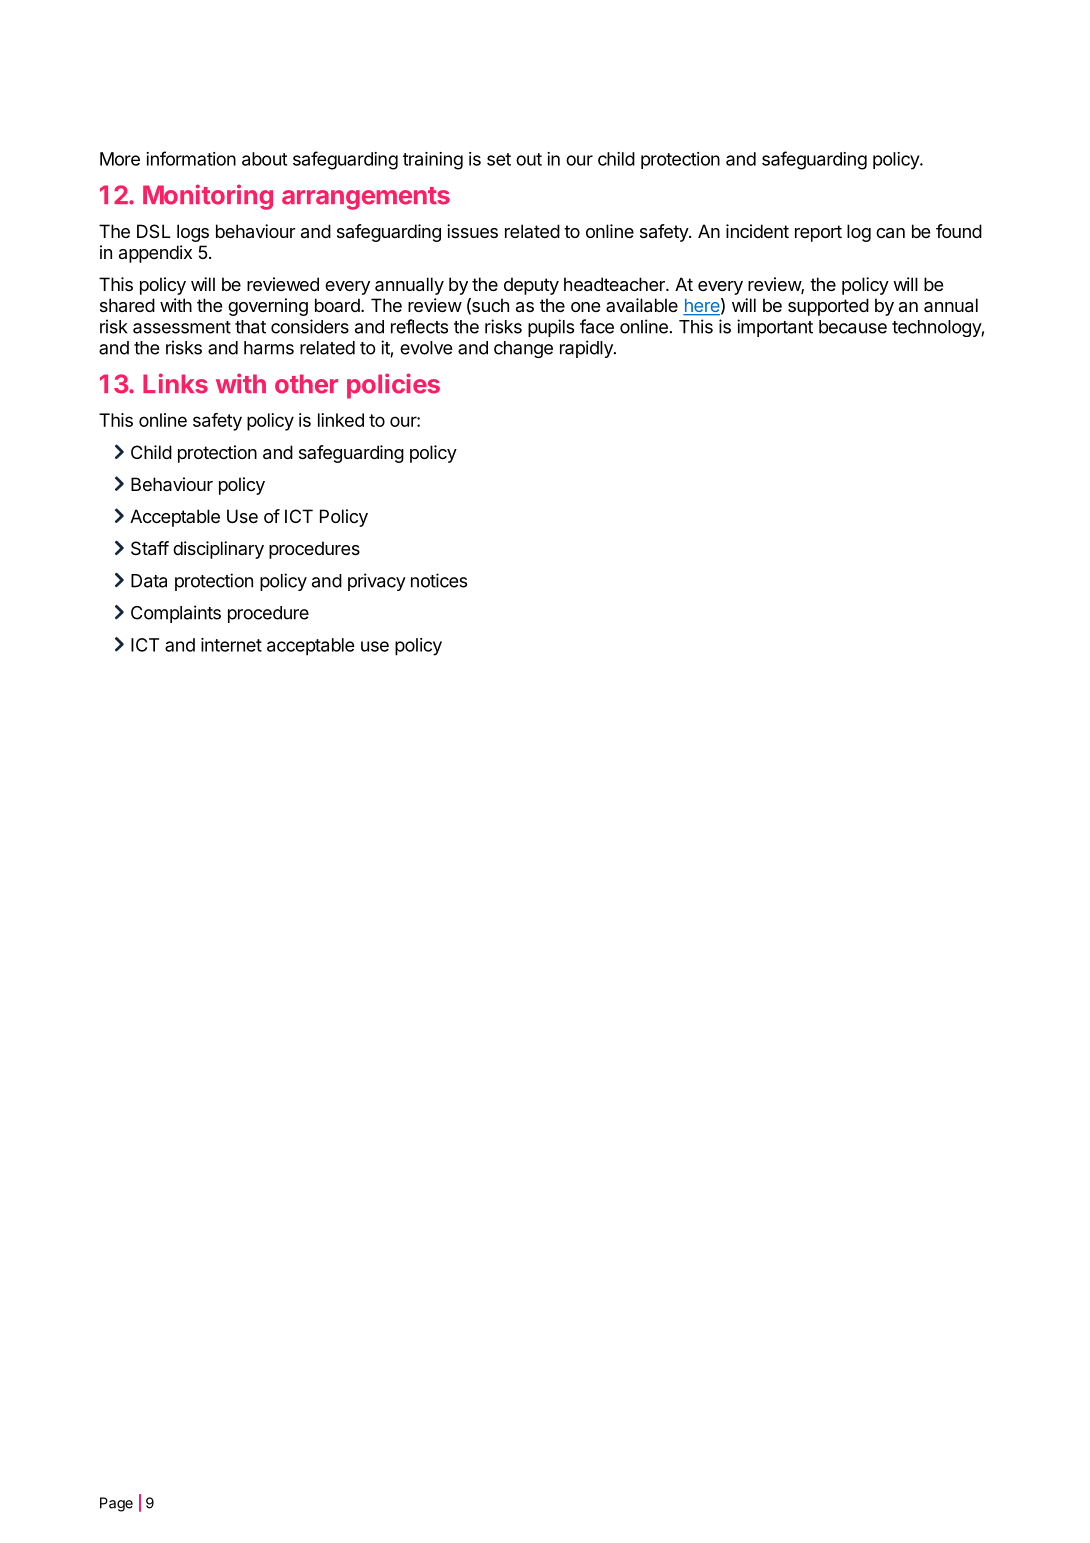  I want to click on can, so click(890, 233).
